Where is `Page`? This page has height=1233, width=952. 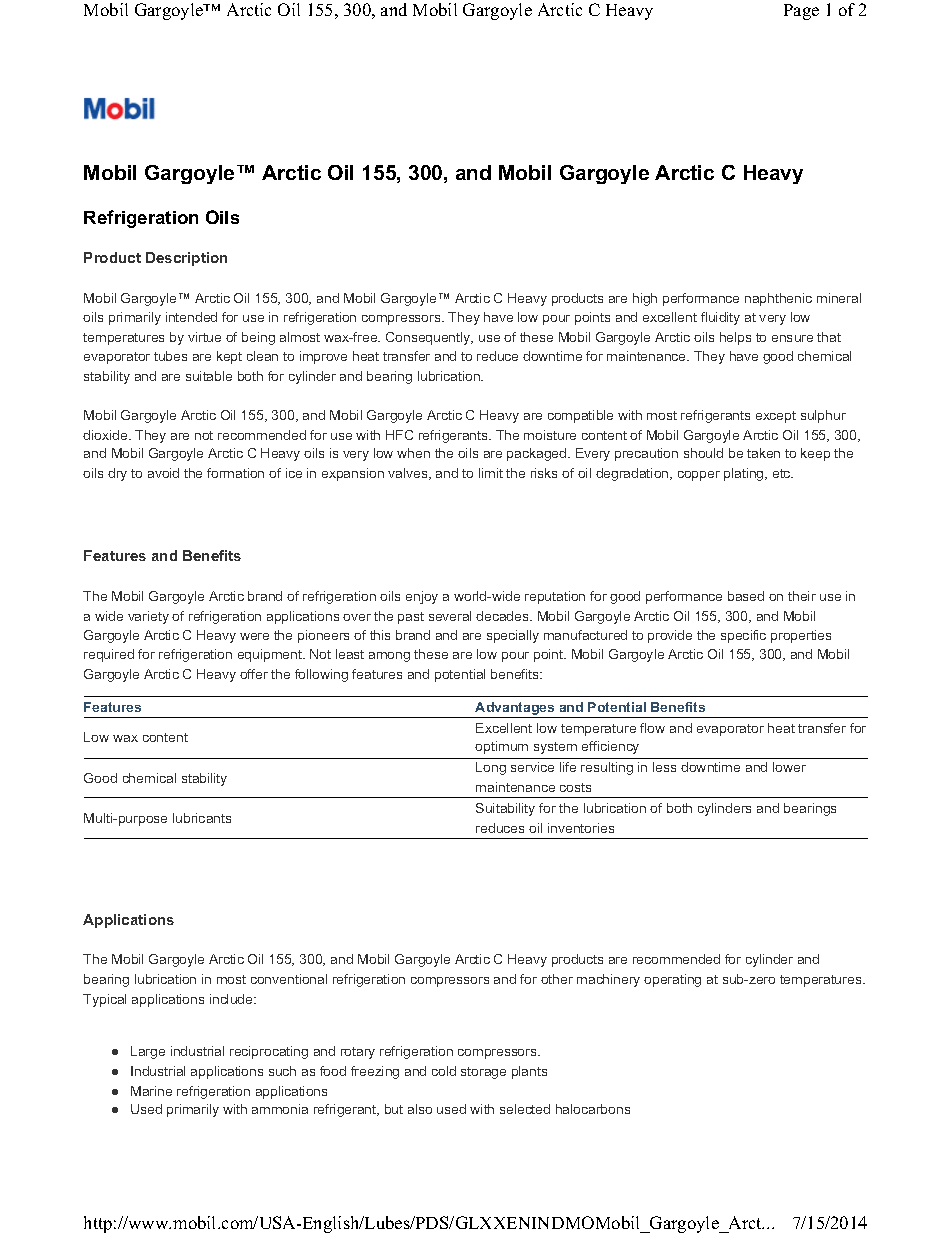
Page is located at coordinates (801, 12).
